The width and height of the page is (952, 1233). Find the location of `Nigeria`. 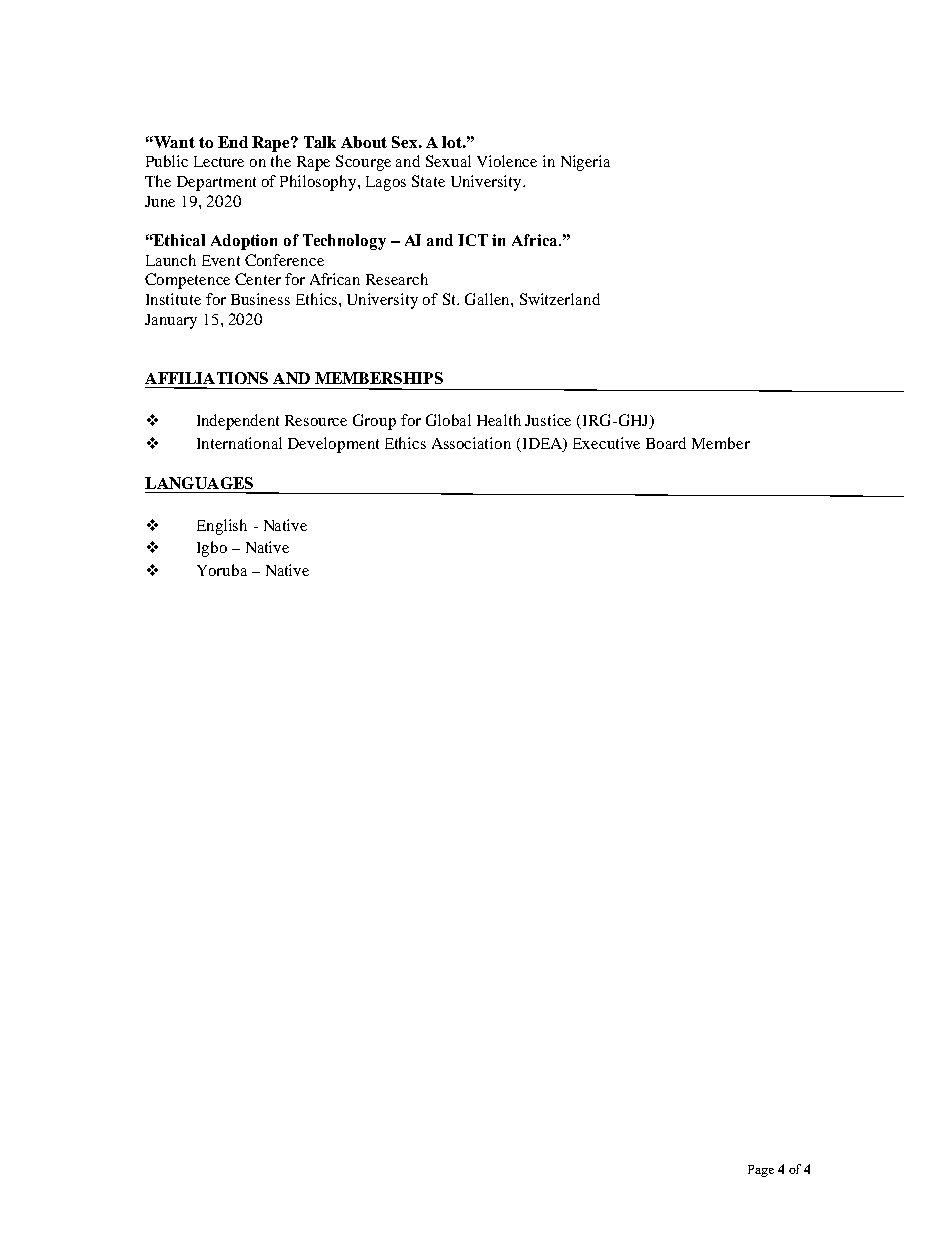

Nigeria is located at coordinates (585, 163).
